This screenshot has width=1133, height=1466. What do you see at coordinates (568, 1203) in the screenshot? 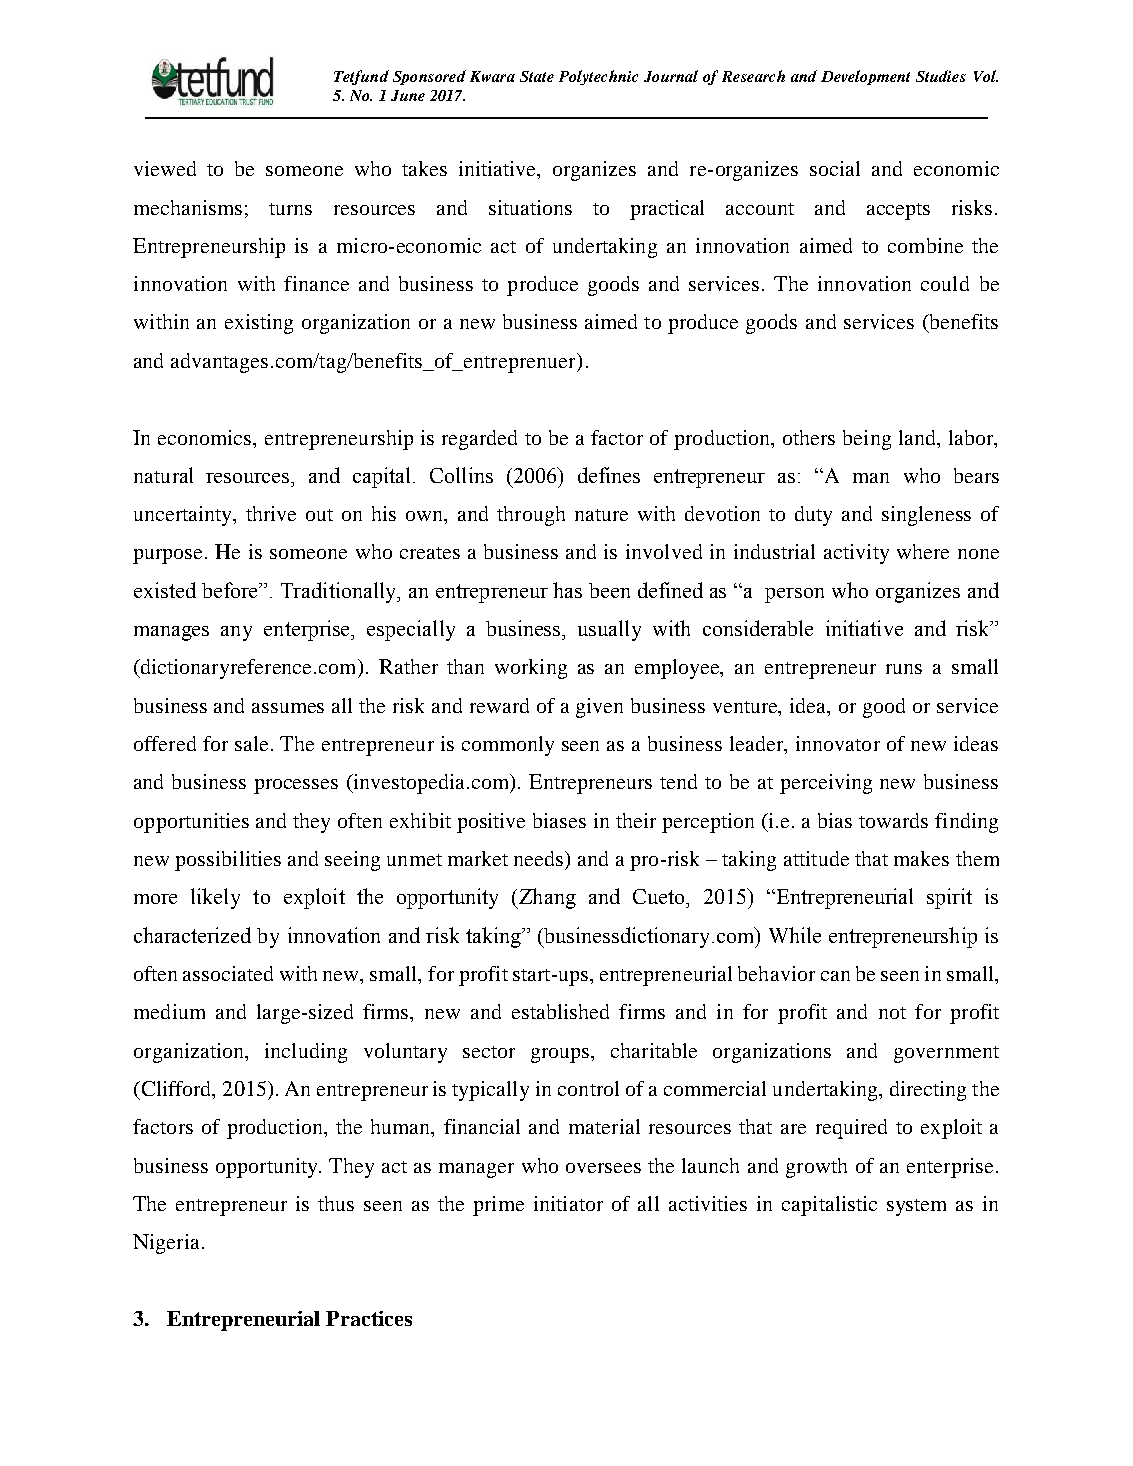
I see `initiator` at bounding box center [568, 1203].
